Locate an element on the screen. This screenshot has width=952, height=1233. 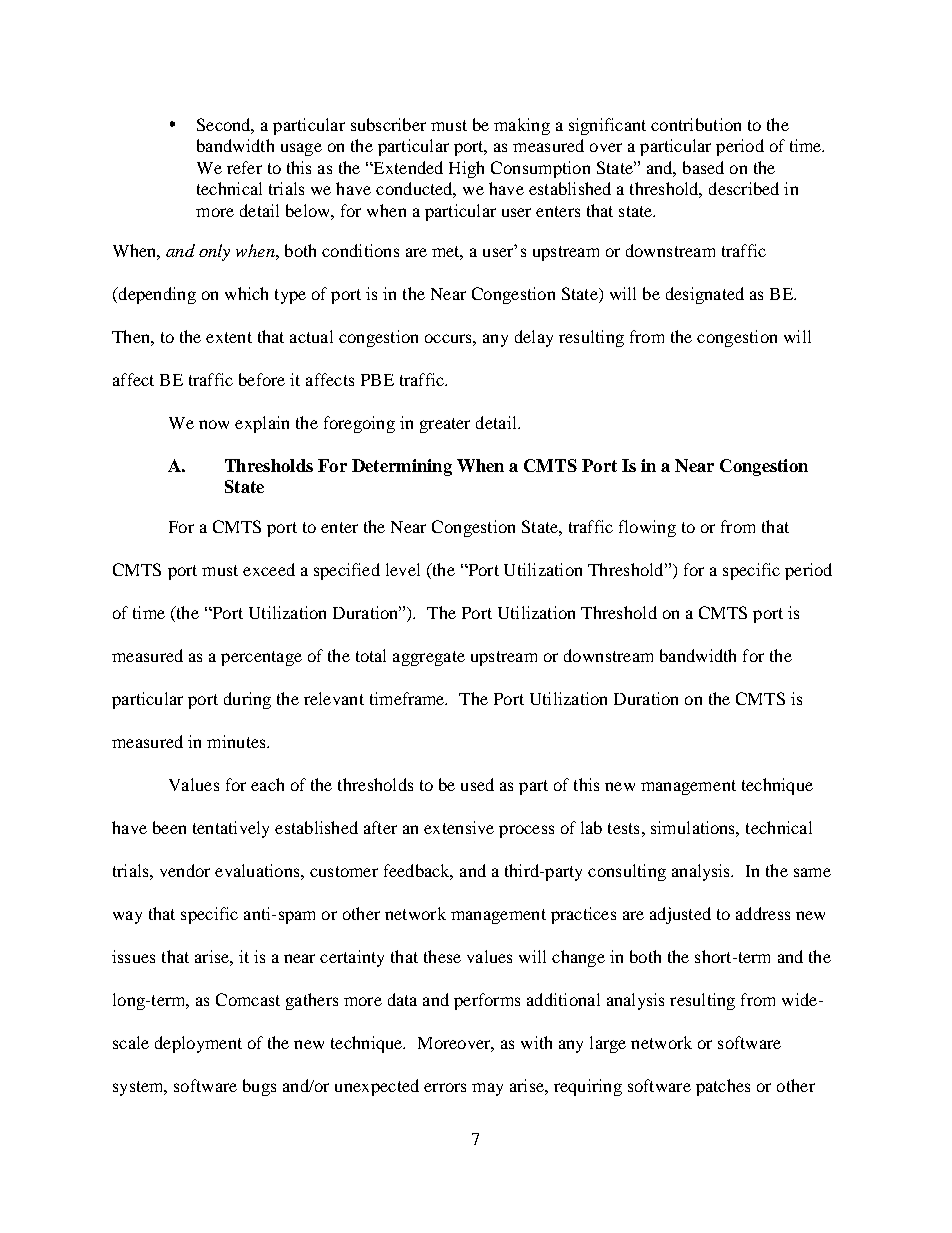
refer is located at coordinates (244, 167).
